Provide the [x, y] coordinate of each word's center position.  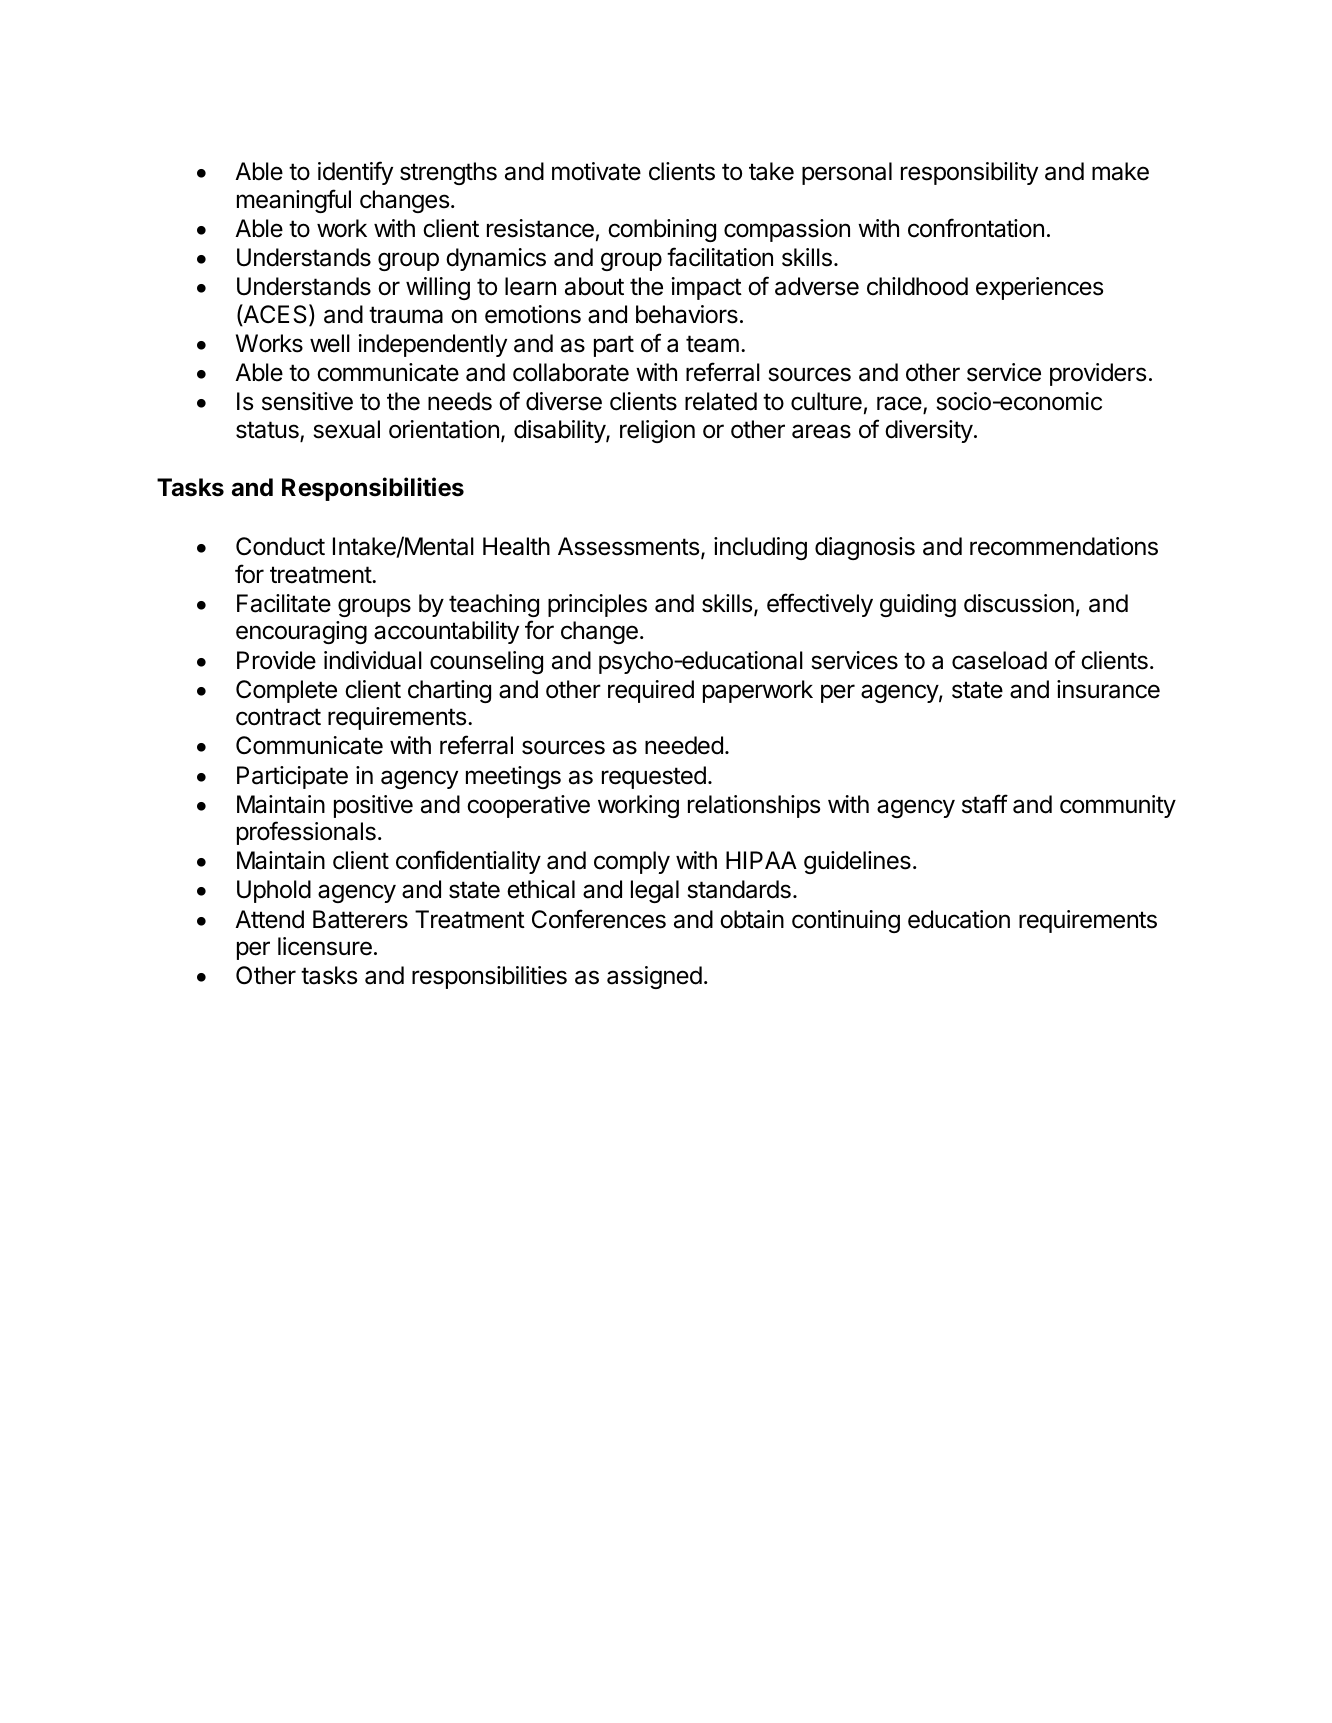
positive [373, 806]
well [330, 343]
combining [662, 230]
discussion [1019, 603]
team [712, 344]
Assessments [628, 546]
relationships [754, 806]
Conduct [280, 546]
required [651, 691]
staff [985, 804]
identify [355, 173]
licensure [325, 946]
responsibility [969, 173]
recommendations [1064, 546]
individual [373, 660]
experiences [1039, 288]
